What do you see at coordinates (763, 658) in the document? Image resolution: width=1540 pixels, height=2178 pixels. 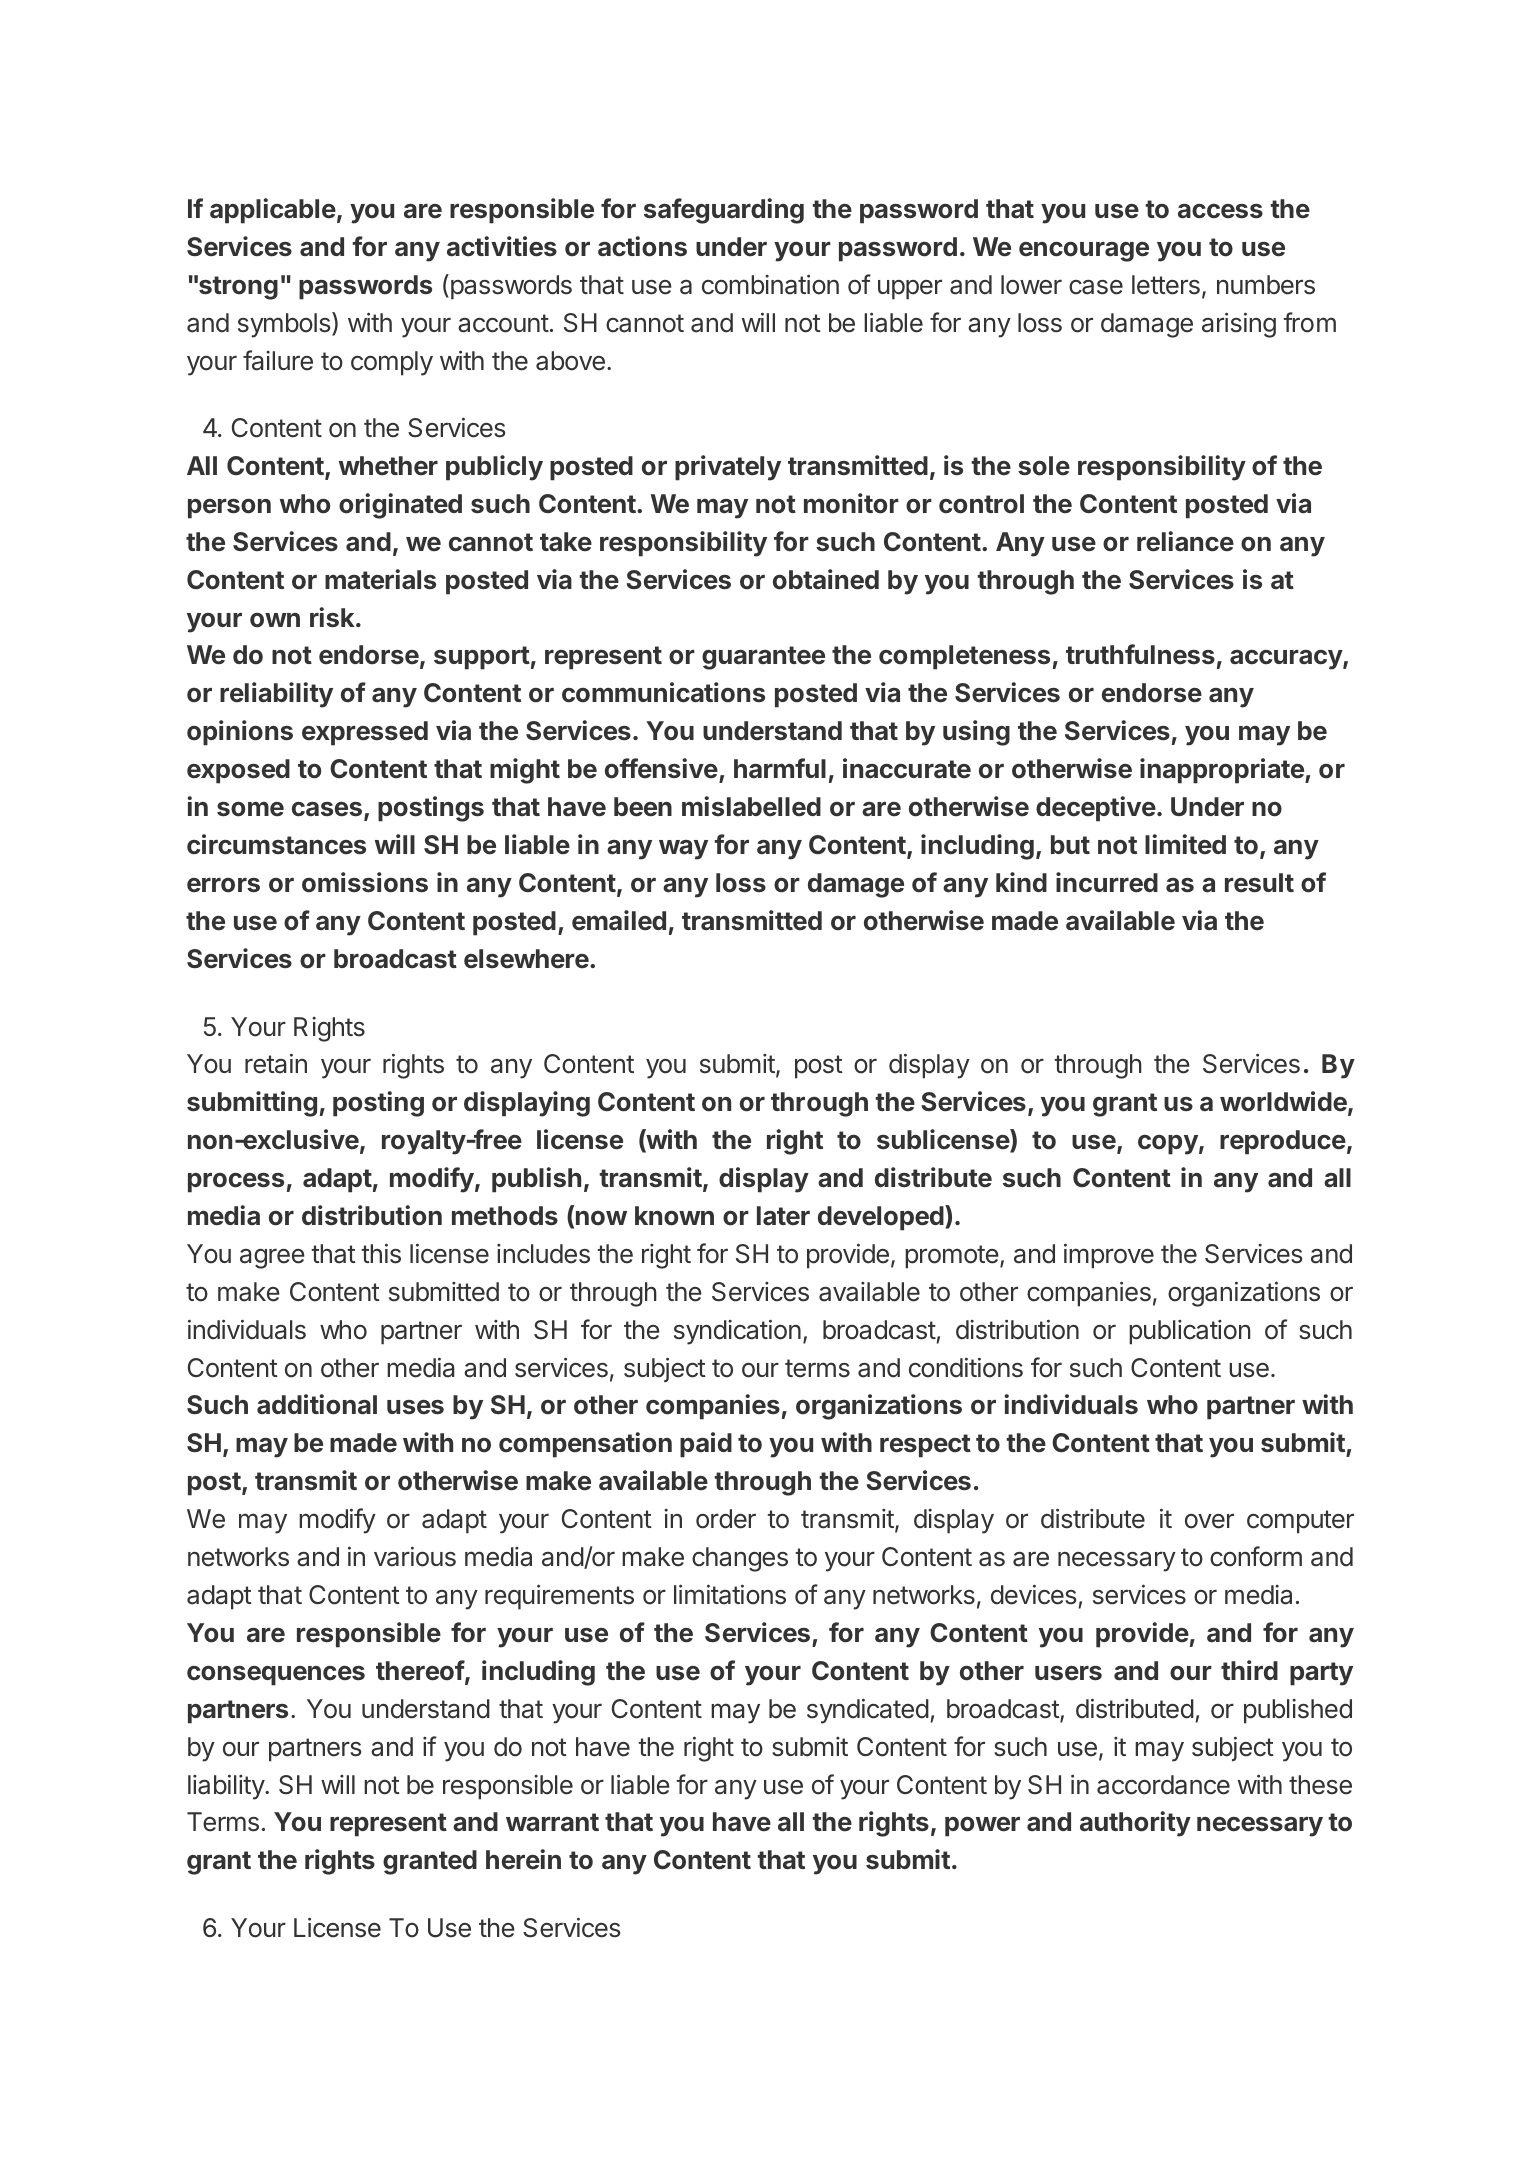 I see `guarantee` at bounding box center [763, 658].
